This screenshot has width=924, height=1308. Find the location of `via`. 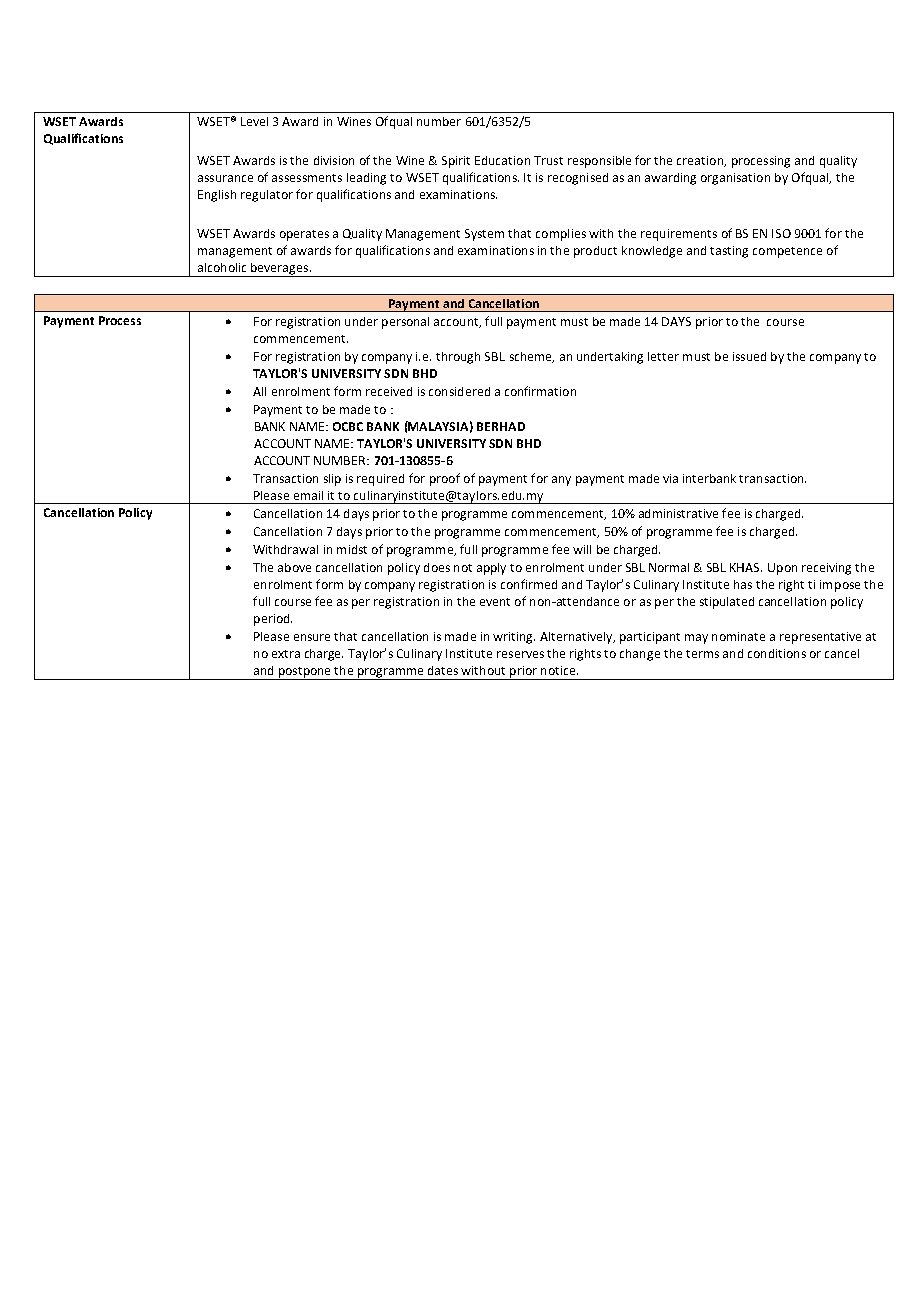

via is located at coordinates (670, 478).
